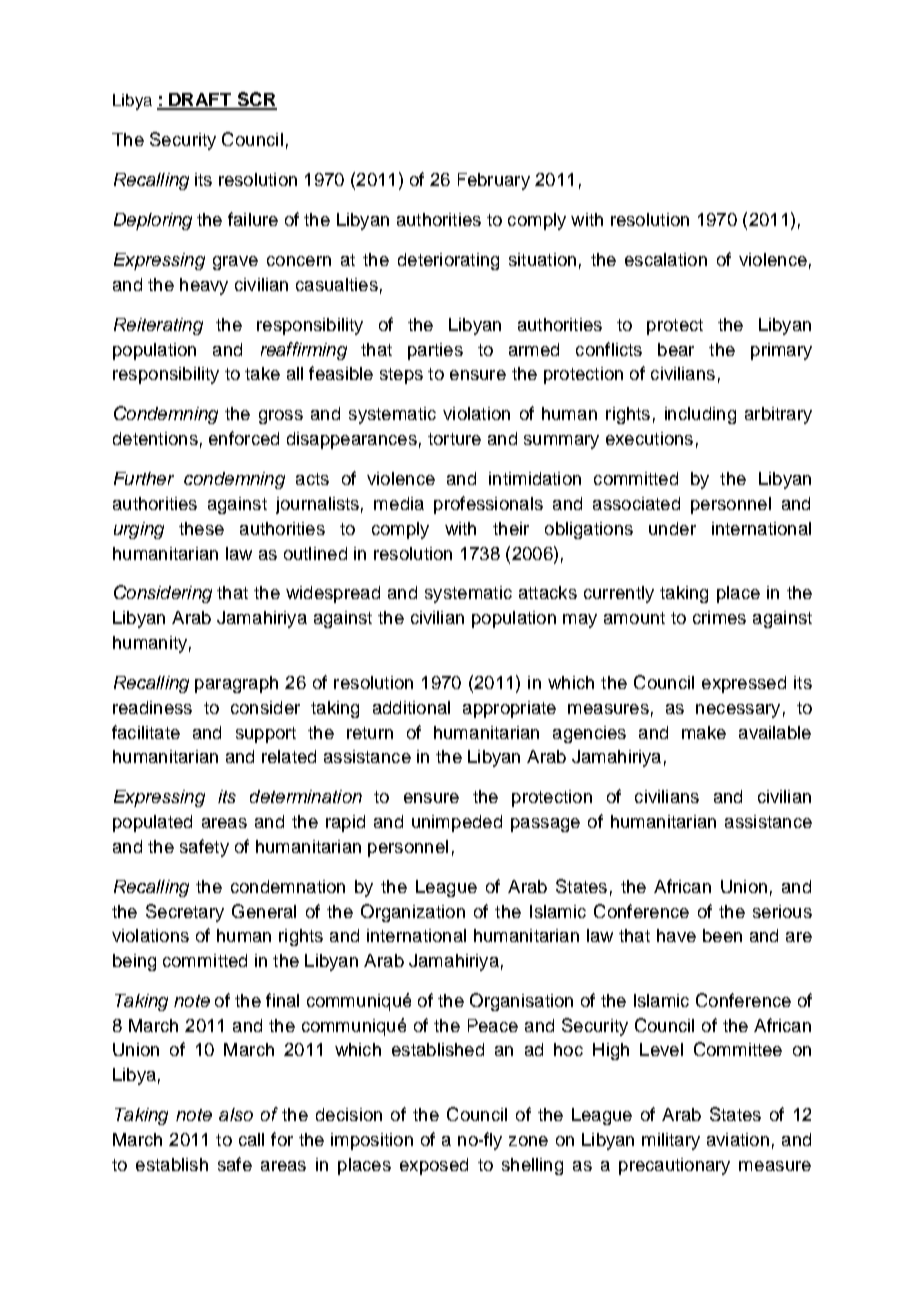  I want to click on exposed, so click(434, 1166).
